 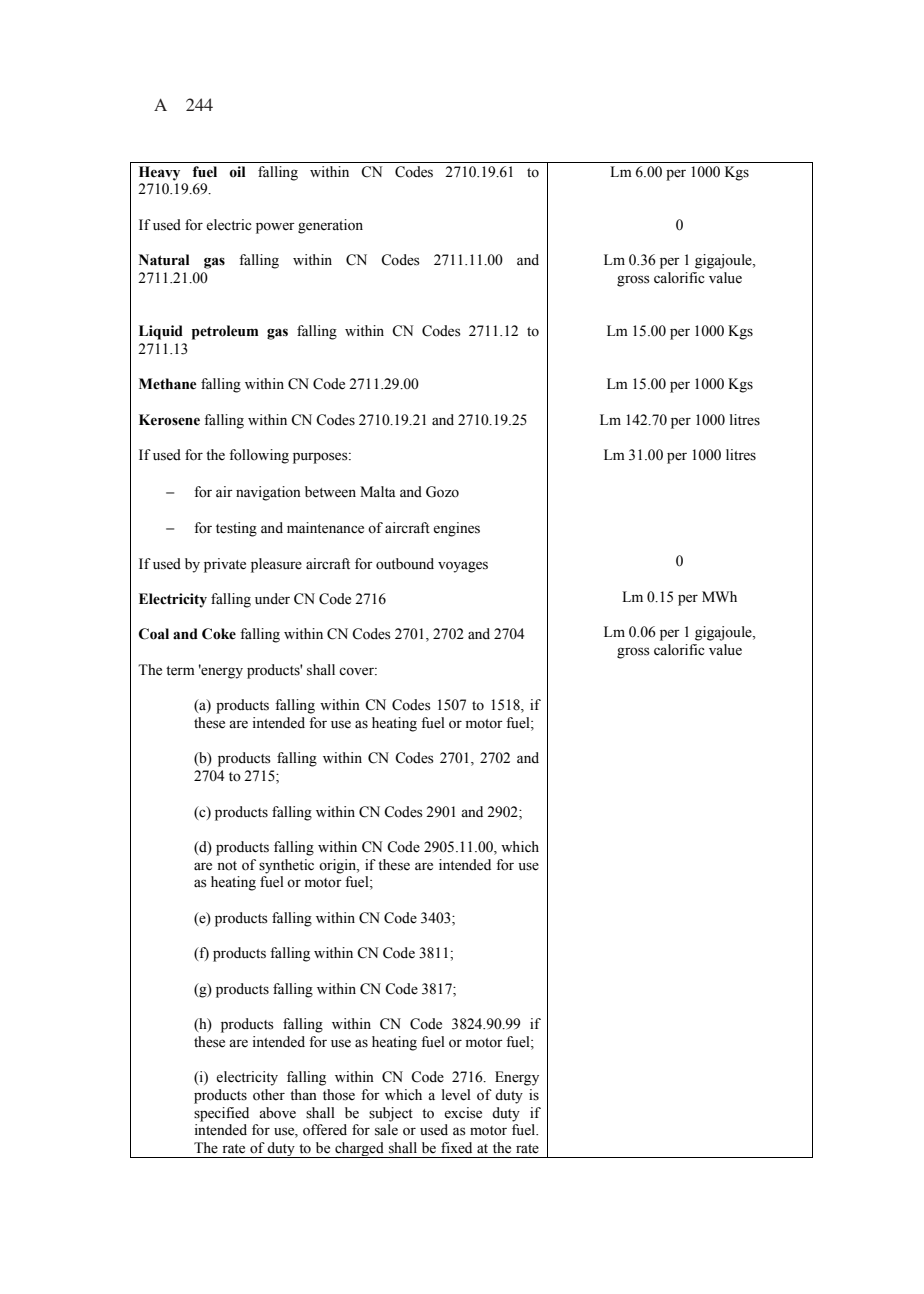 I want to click on power, so click(x=275, y=228).
